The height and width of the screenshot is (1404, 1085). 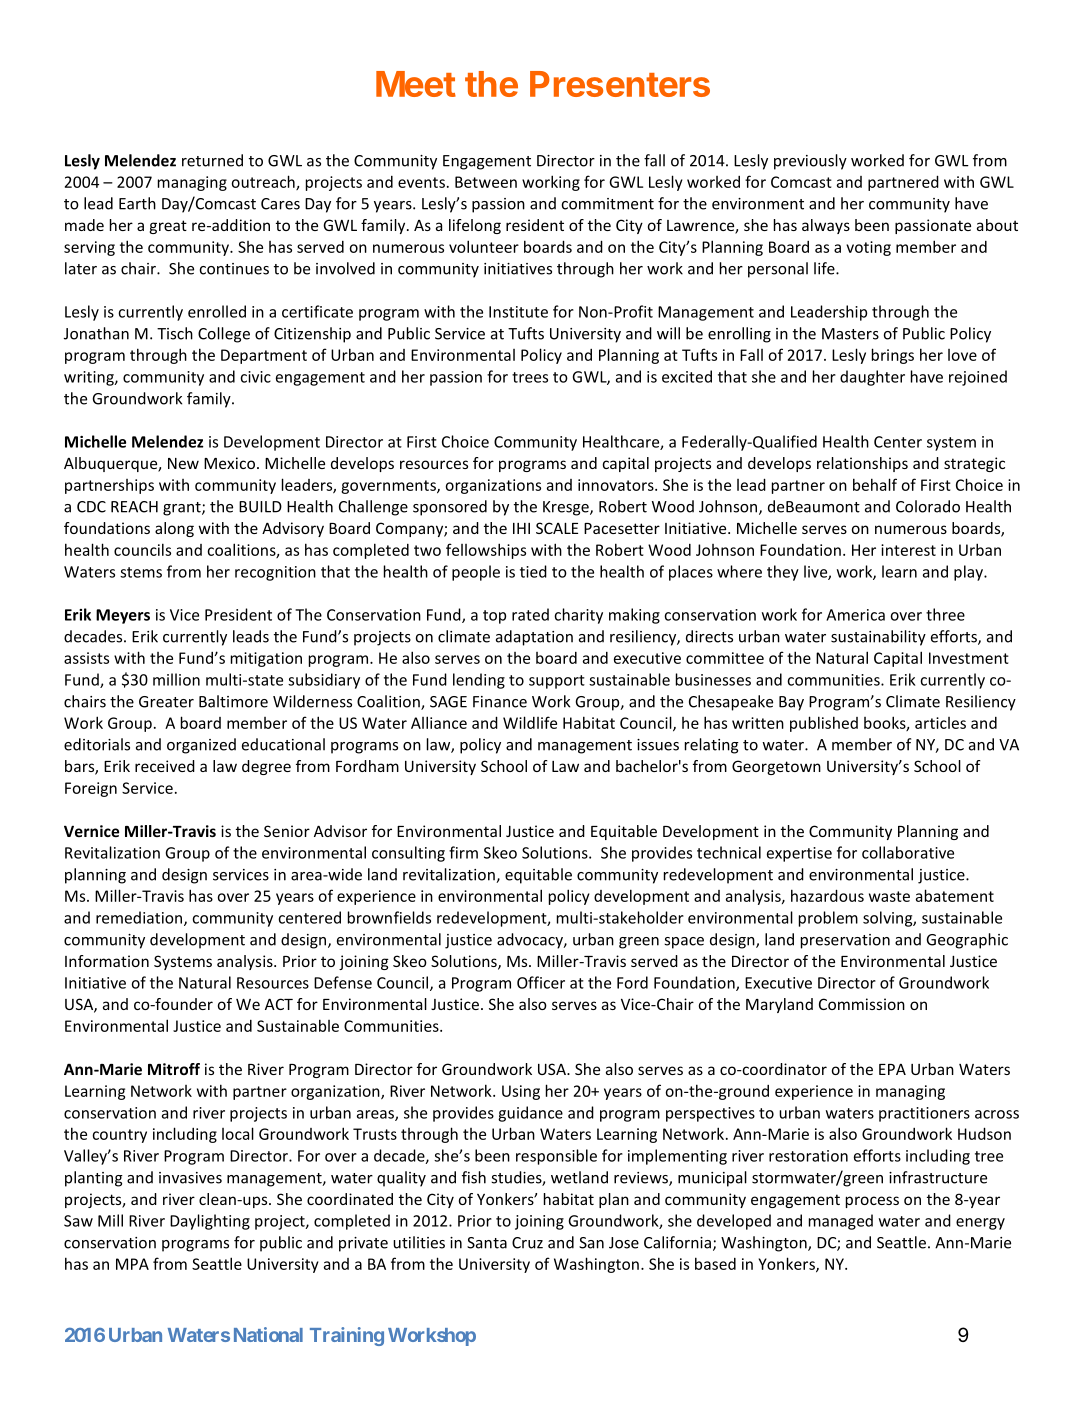 I want to click on articles, so click(x=940, y=723).
